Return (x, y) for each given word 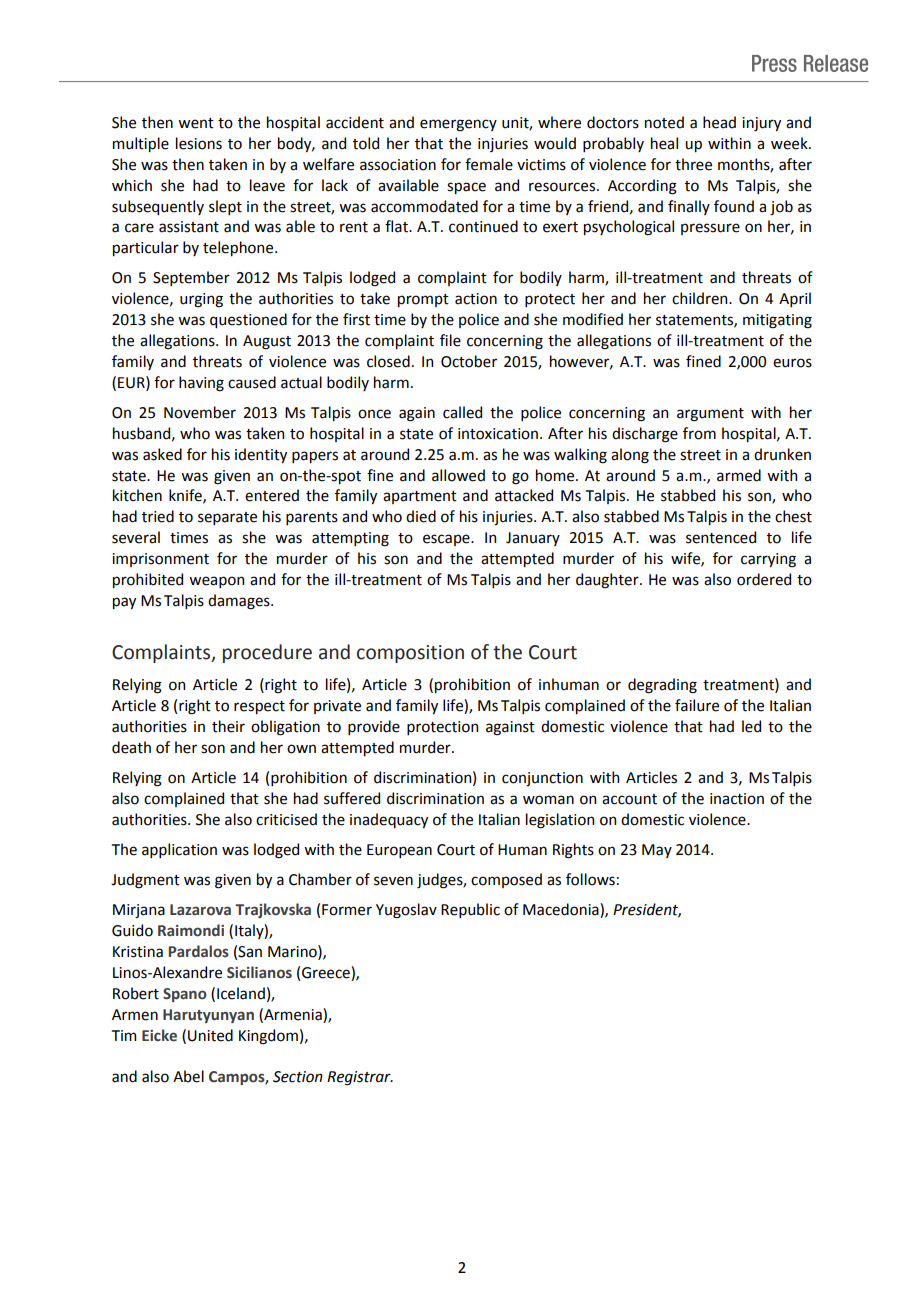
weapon (216, 582)
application (179, 850)
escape (447, 540)
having (201, 384)
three (693, 164)
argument (710, 415)
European (399, 851)
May (657, 851)
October (469, 361)
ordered (764, 579)
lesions (199, 143)
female (489, 164)
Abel (188, 1076)
